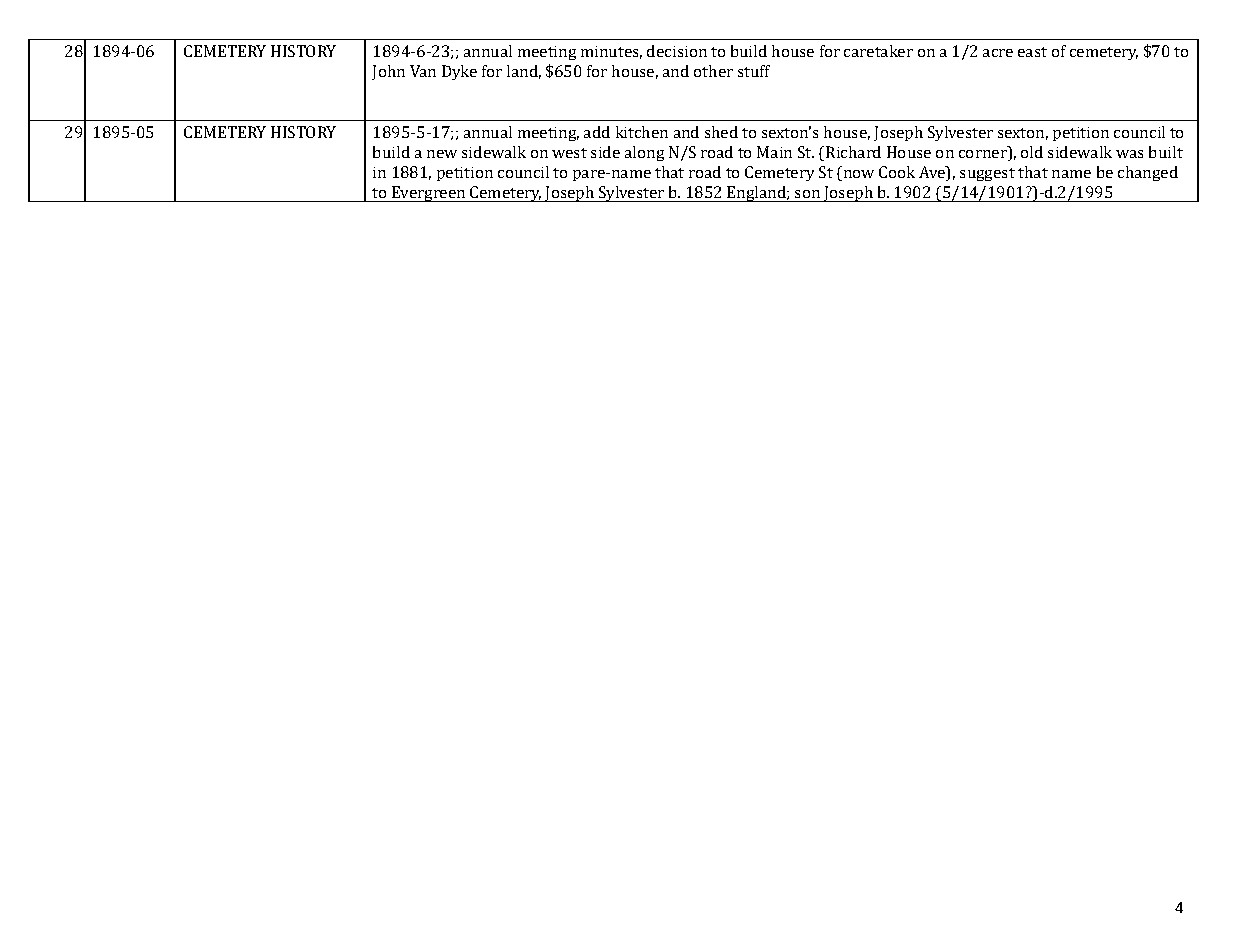  What do you see at coordinates (1032, 52) in the page?
I see `east` at bounding box center [1032, 52].
